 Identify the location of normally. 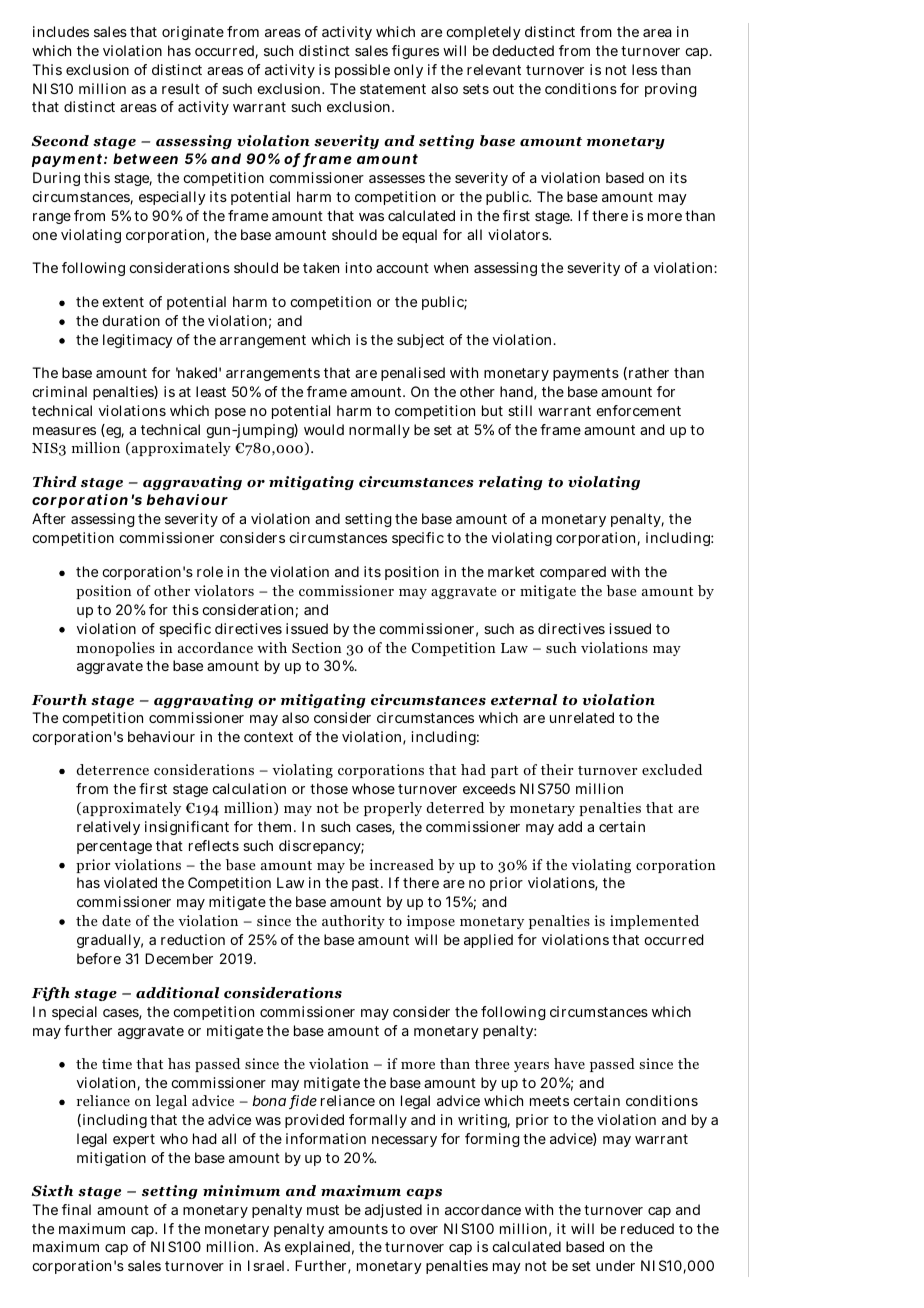
(379, 431).
